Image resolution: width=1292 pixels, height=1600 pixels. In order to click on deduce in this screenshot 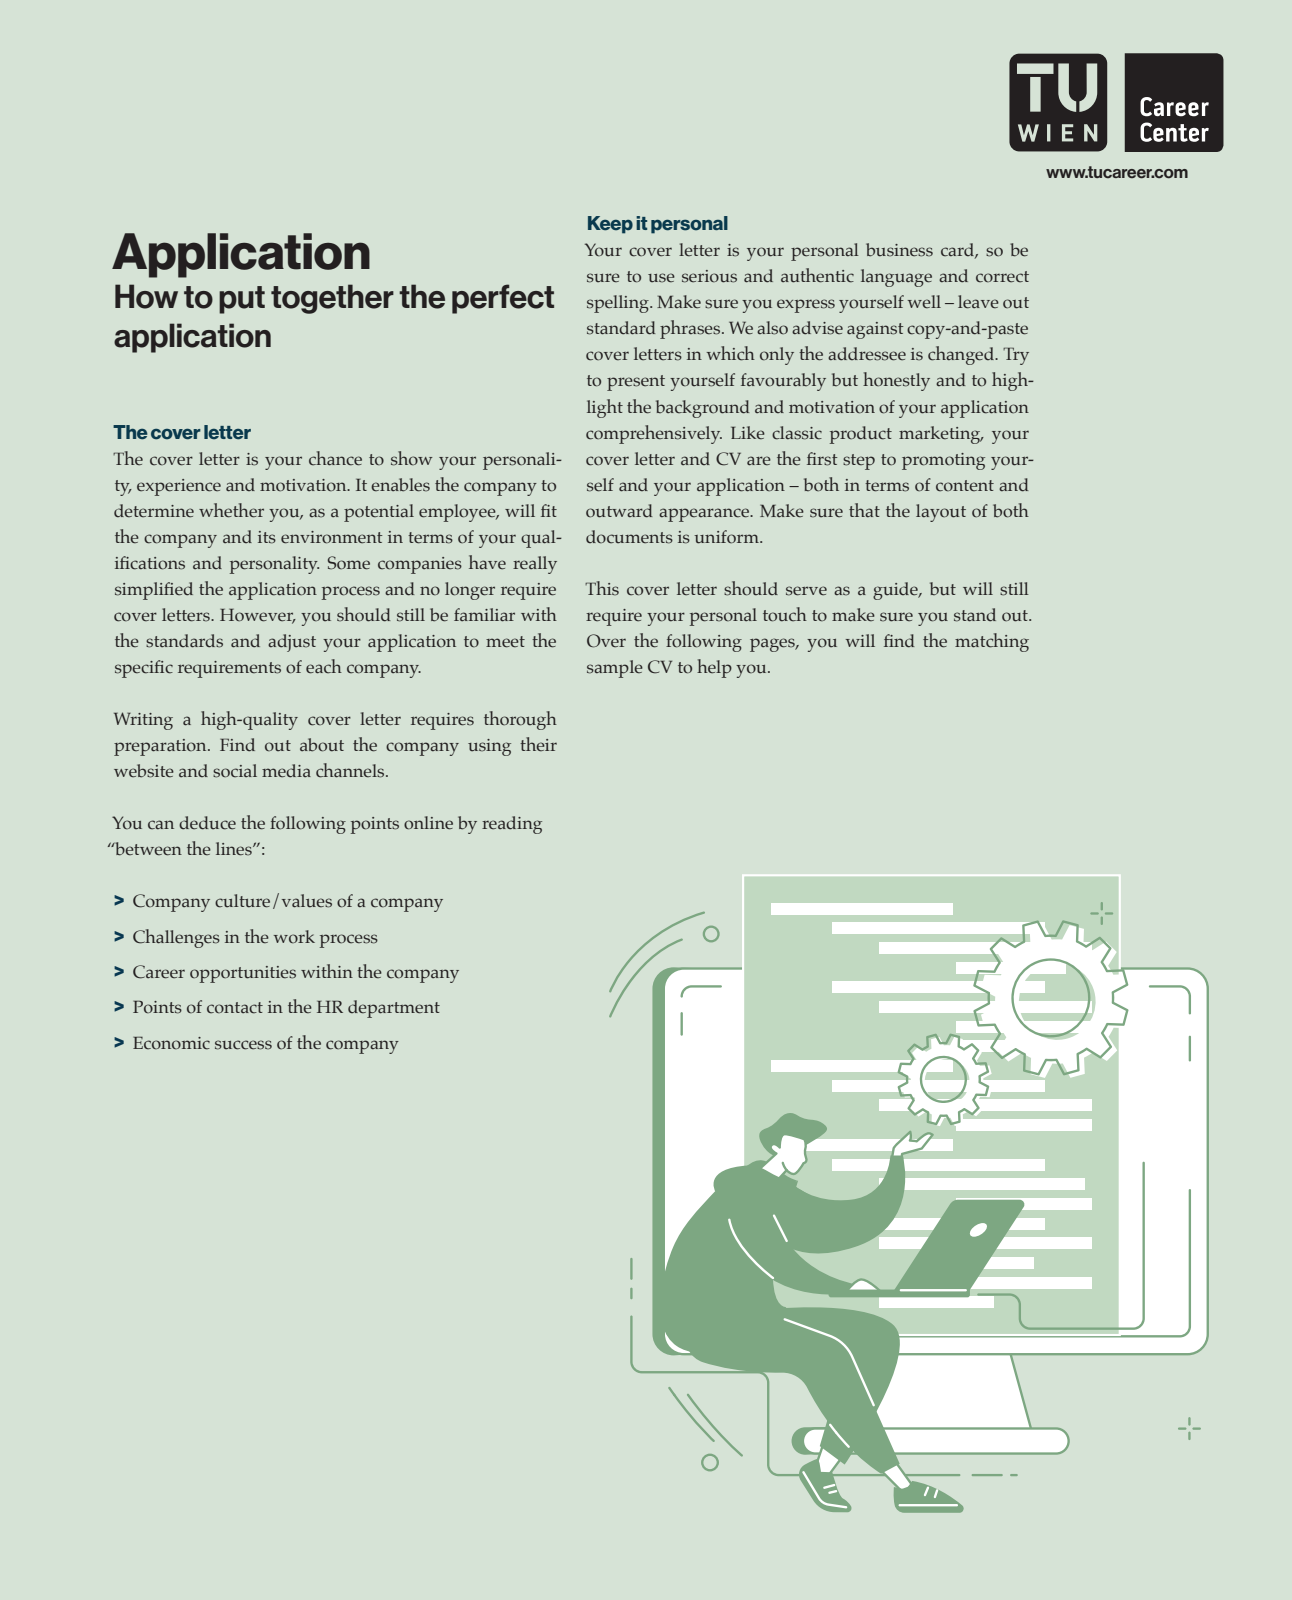, I will do `click(207, 823)`.
